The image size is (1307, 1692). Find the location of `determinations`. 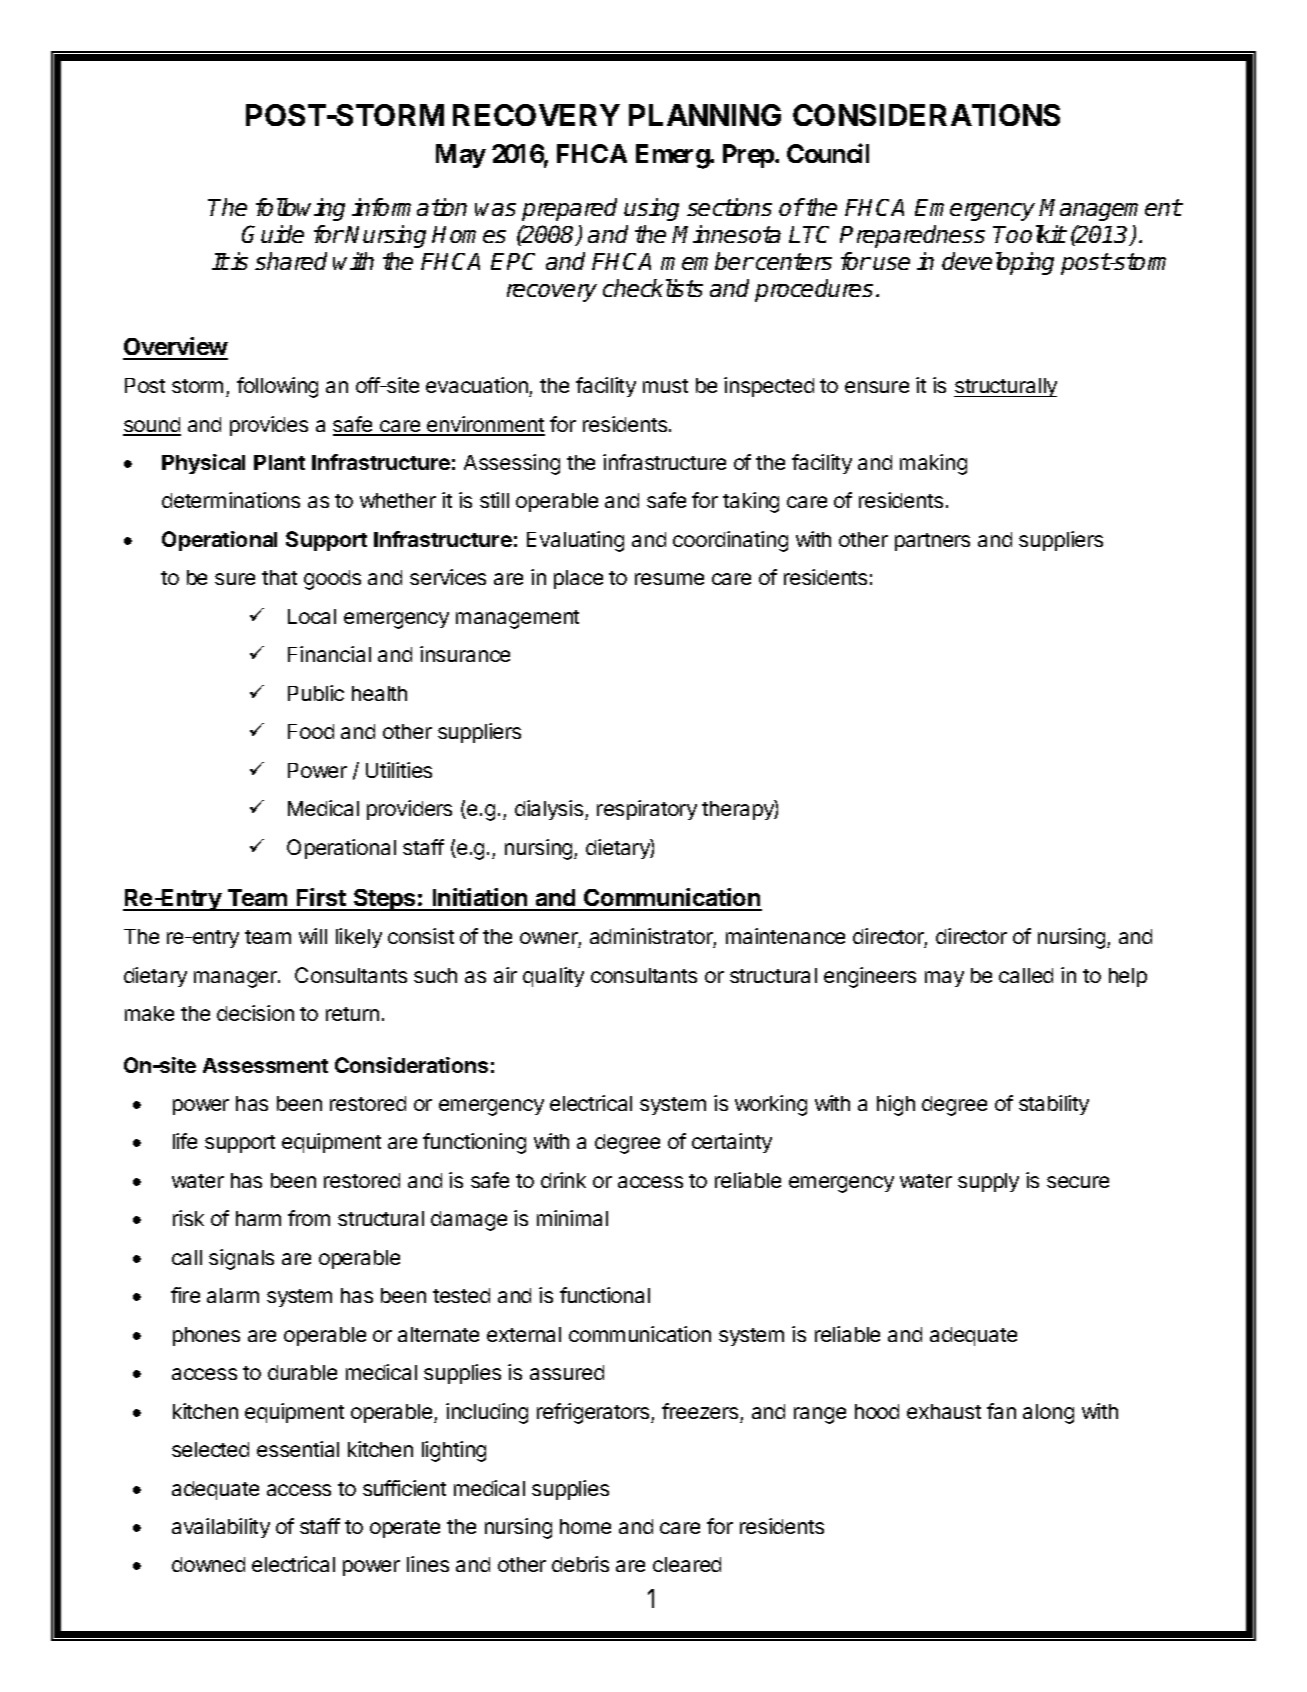

determinations is located at coordinates (231, 500).
